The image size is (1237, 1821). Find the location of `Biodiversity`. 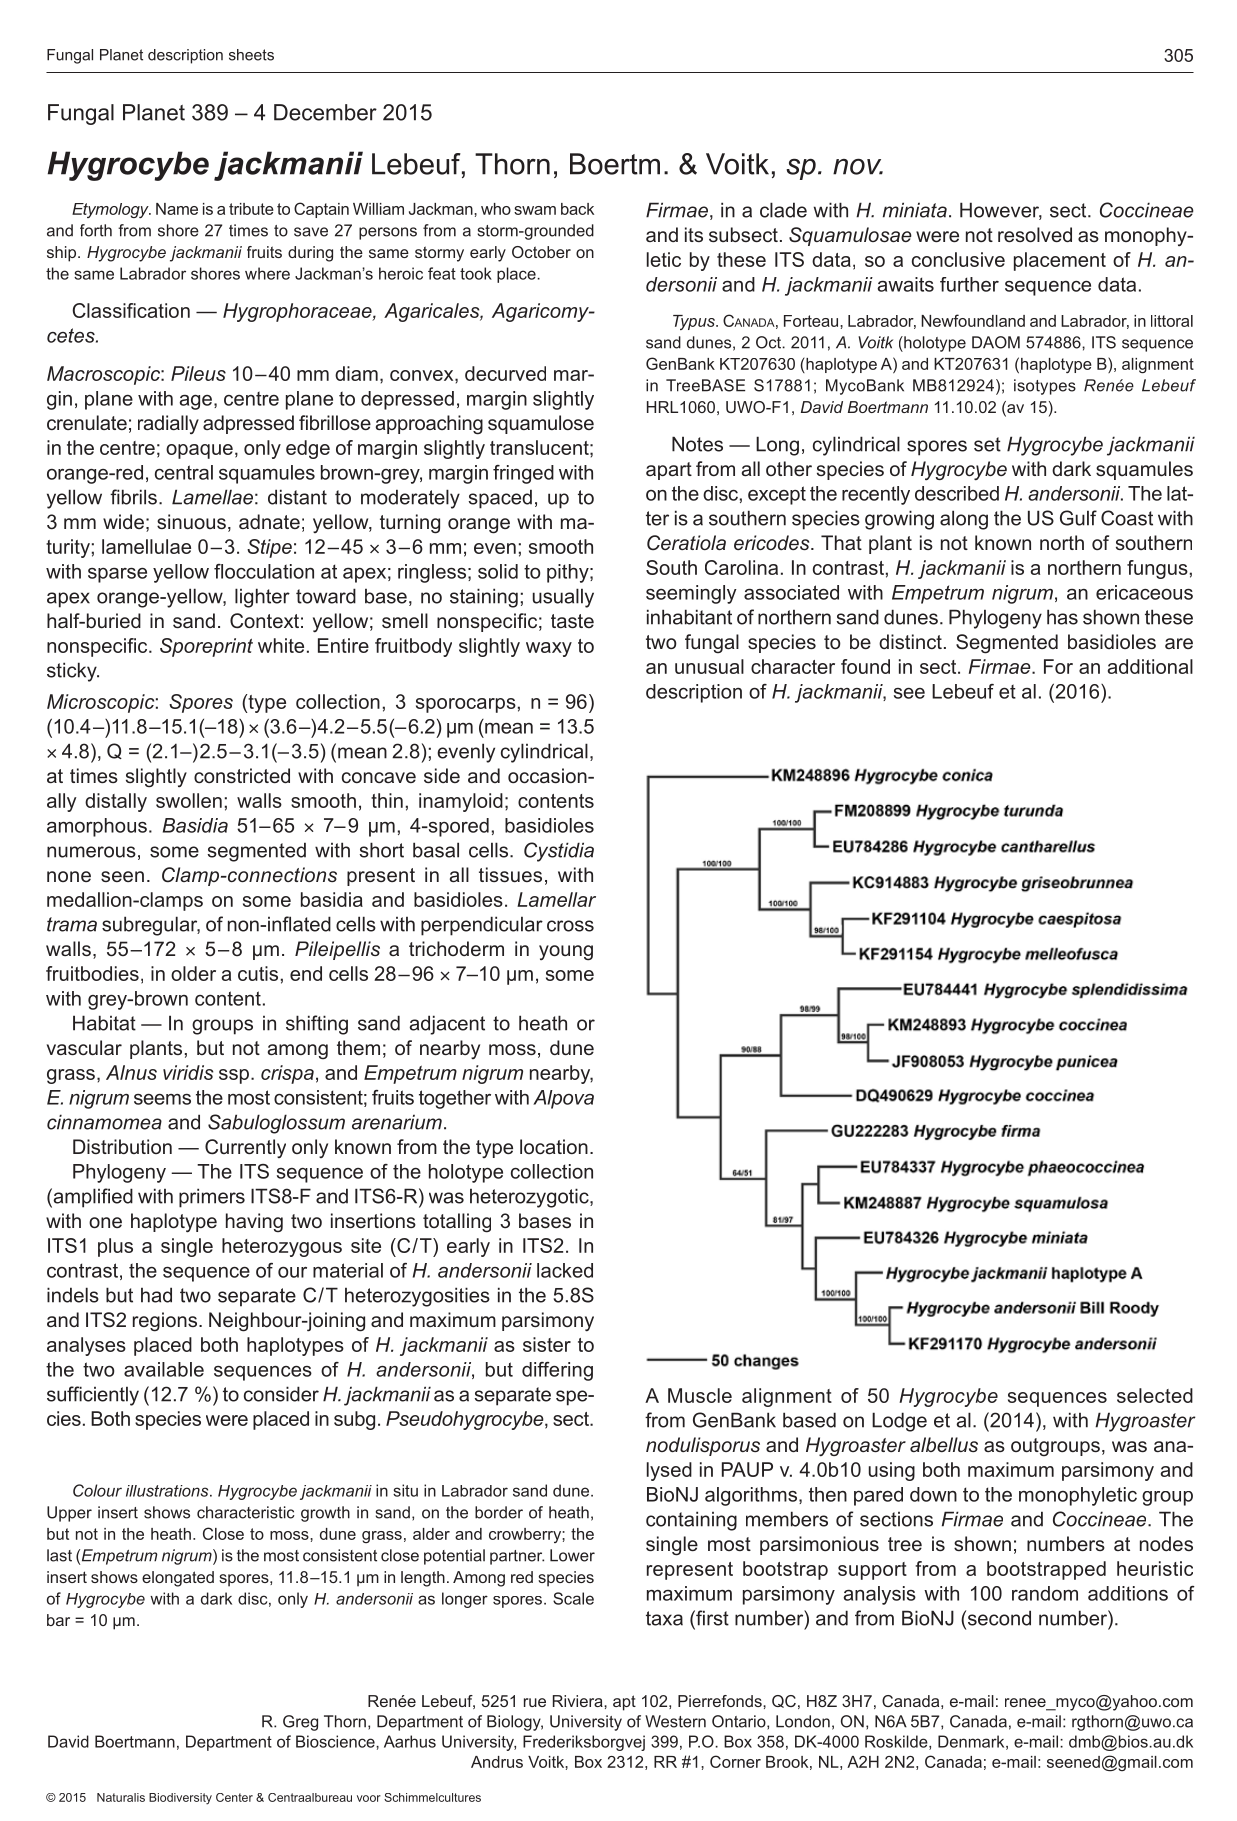

Biodiversity is located at coordinates (180, 1799).
